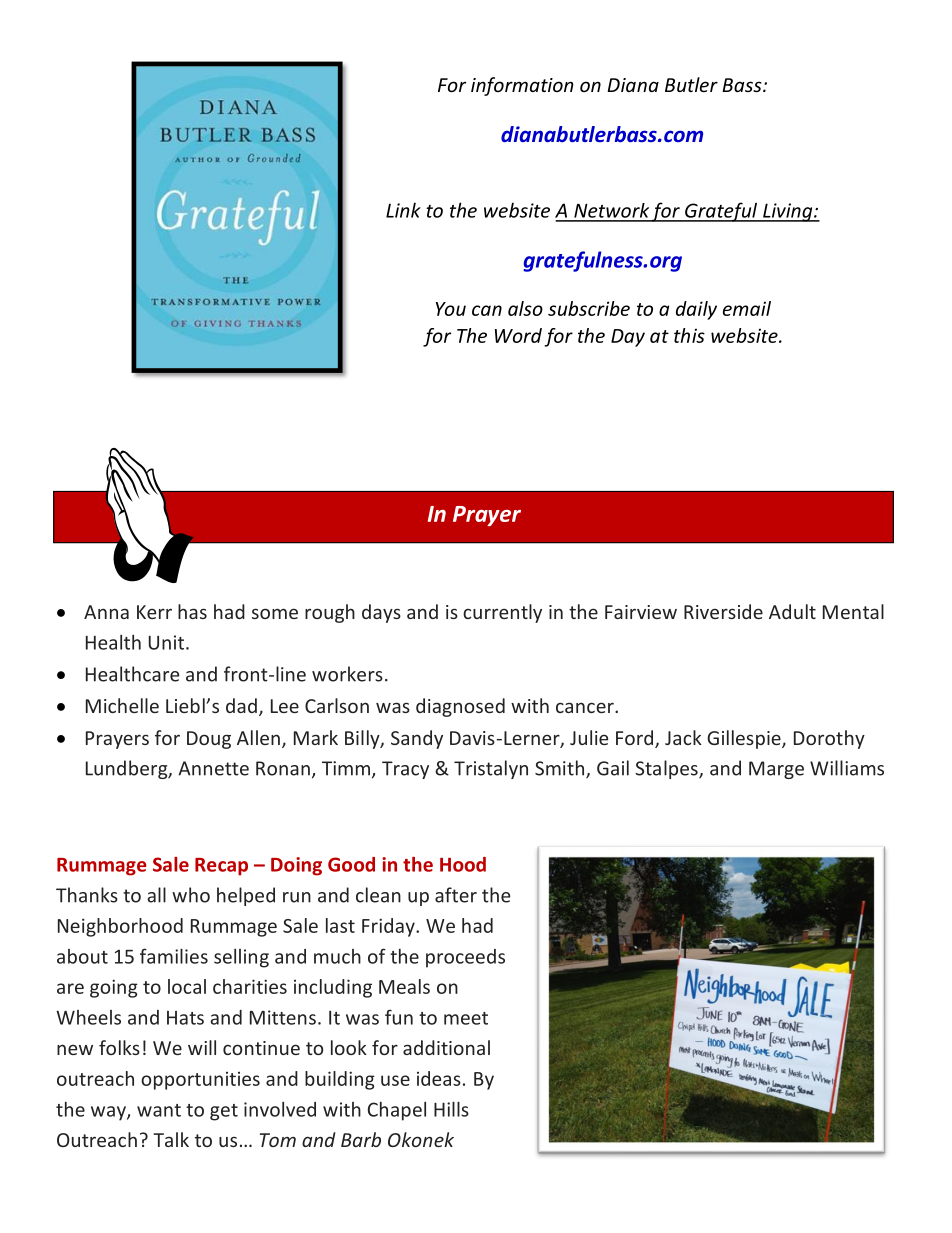  I want to click on this, so click(689, 335).
